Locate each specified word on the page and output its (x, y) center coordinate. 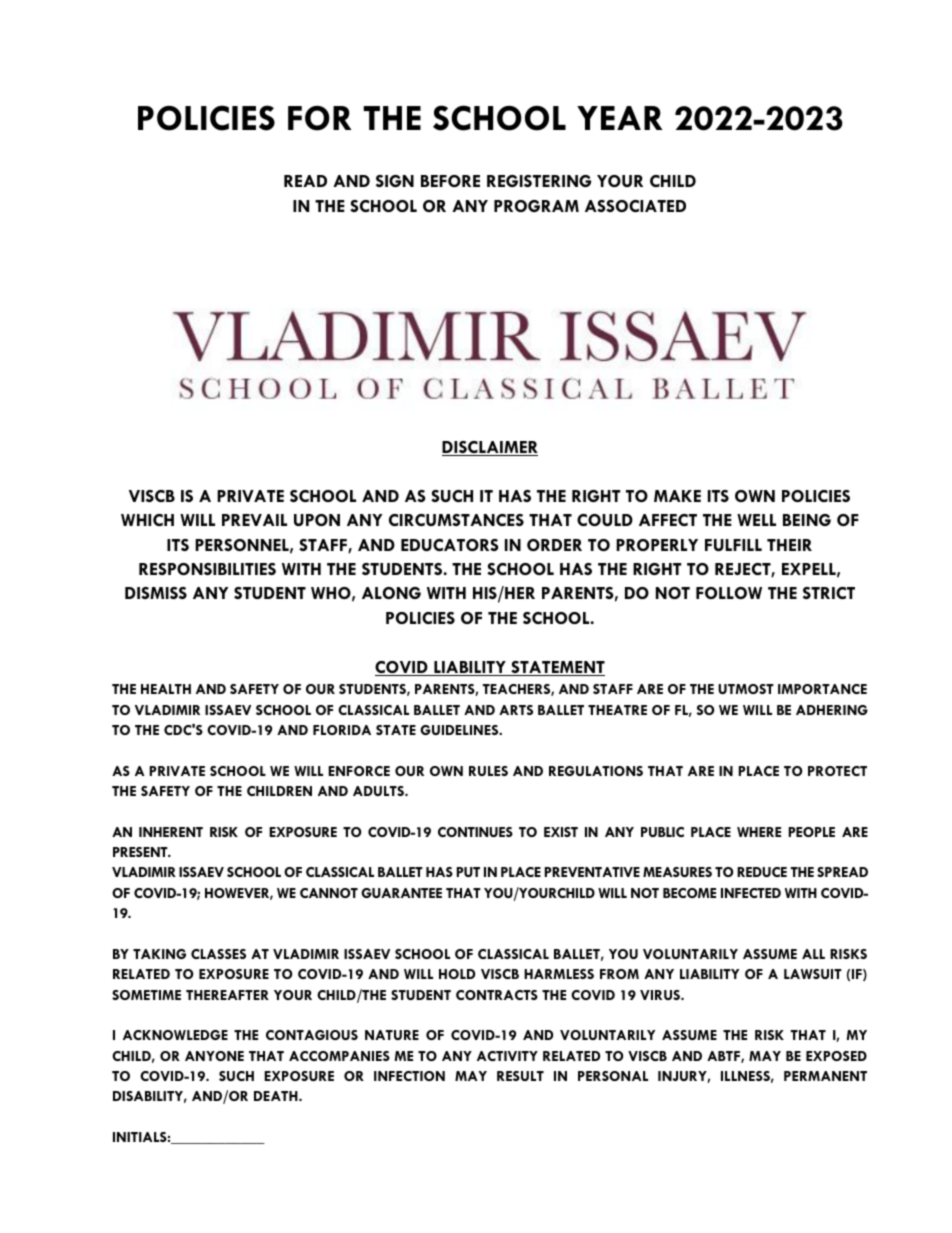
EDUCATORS (450, 545)
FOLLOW (729, 593)
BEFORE (450, 181)
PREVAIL (254, 520)
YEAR (619, 118)
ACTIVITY (507, 1056)
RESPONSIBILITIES (207, 569)
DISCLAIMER (490, 448)
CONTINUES (475, 832)
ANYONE (214, 1056)
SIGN (395, 181)
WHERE (759, 832)
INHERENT (171, 832)
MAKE (677, 496)
